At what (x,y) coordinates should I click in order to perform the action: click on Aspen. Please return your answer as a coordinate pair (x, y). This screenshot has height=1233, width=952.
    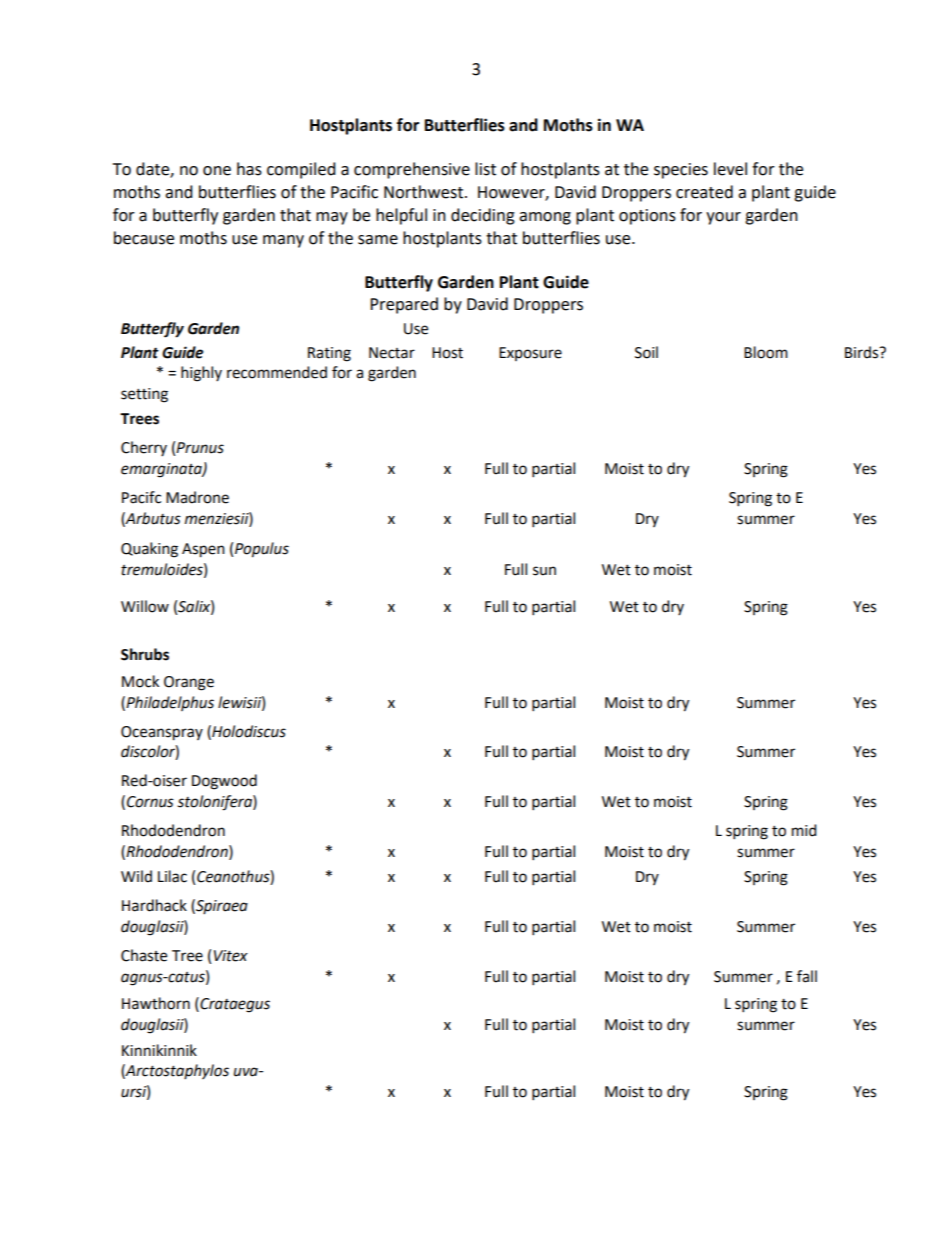
    Looking at the image, I should click on (203, 550).
